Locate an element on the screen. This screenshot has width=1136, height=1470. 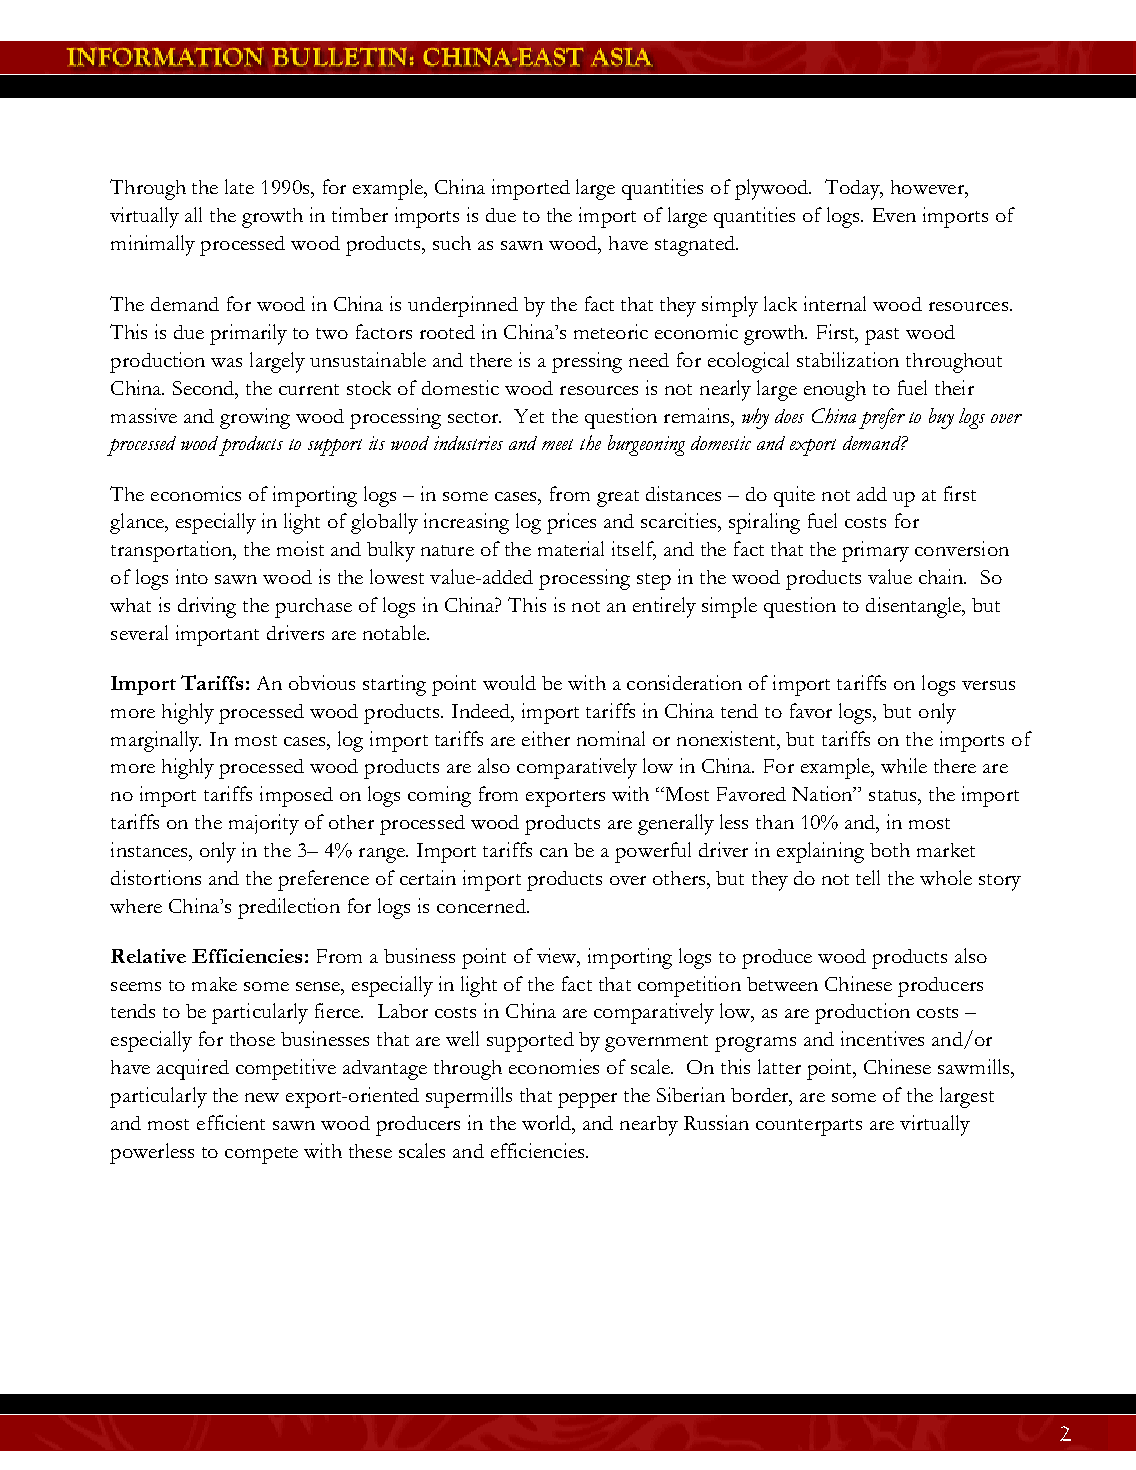
such is located at coordinates (452, 243).
